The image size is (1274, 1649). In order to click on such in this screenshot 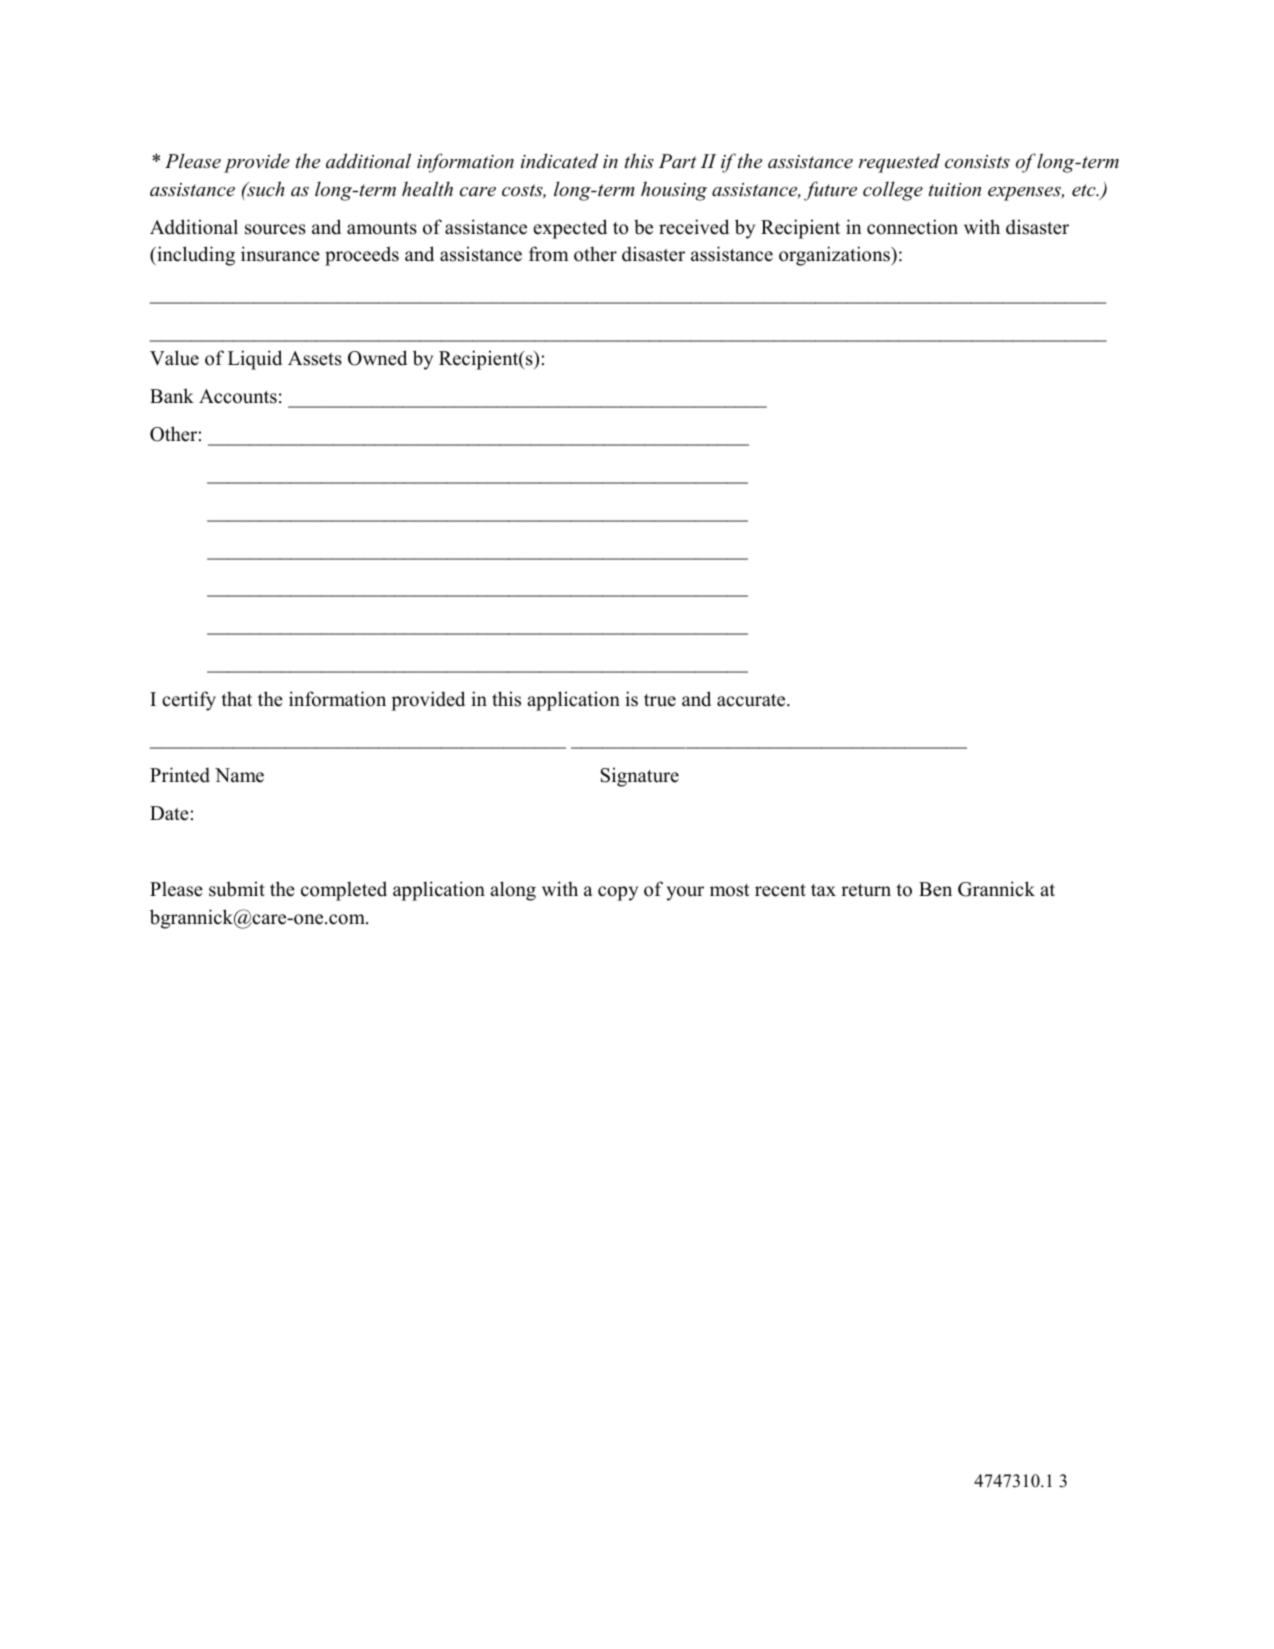, I will do `click(264, 189)`.
